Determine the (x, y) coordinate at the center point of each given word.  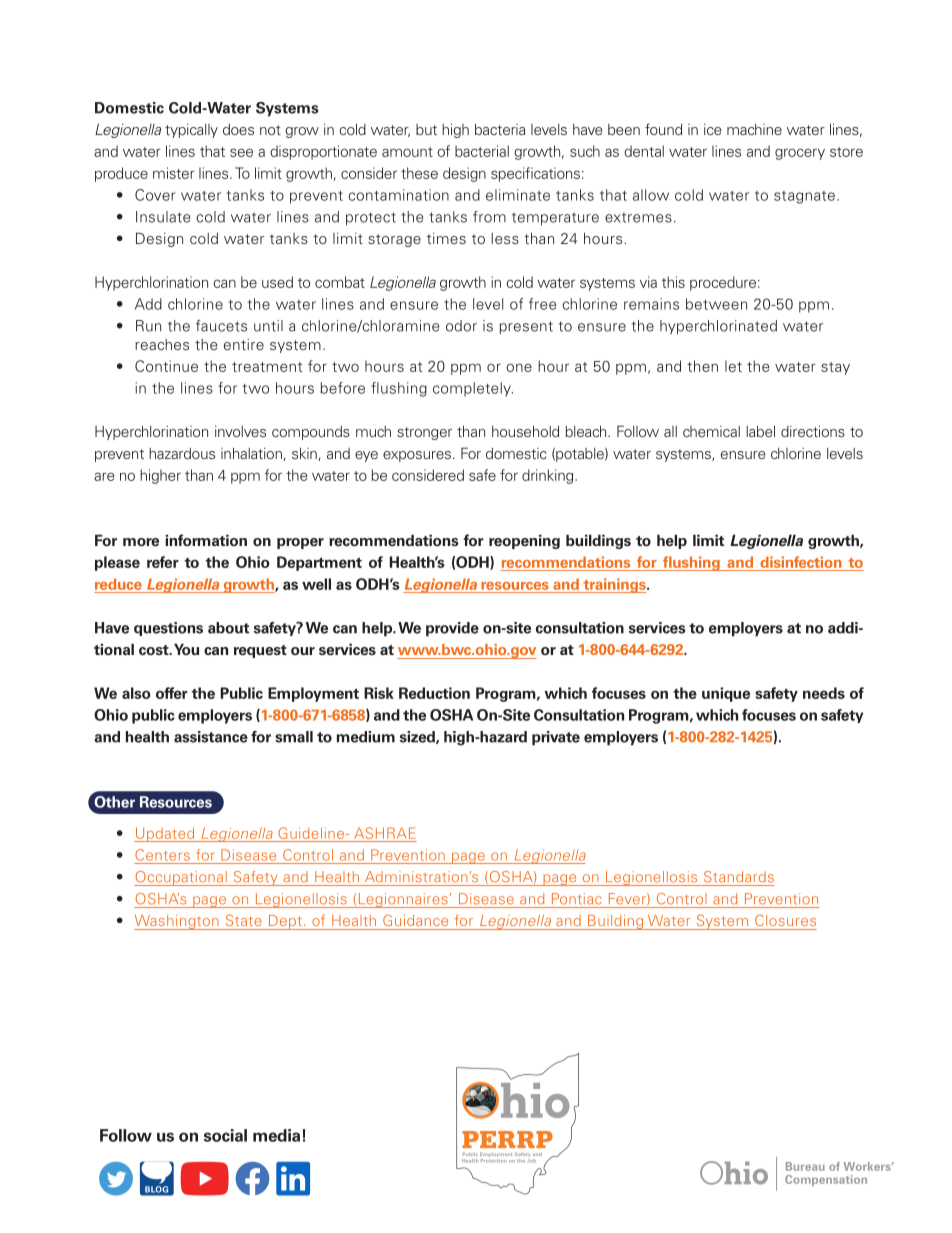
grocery (800, 154)
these (419, 173)
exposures (417, 456)
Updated (165, 834)
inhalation (251, 453)
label (760, 431)
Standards (739, 877)
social (225, 1135)
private (556, 738)
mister (174, 173)
